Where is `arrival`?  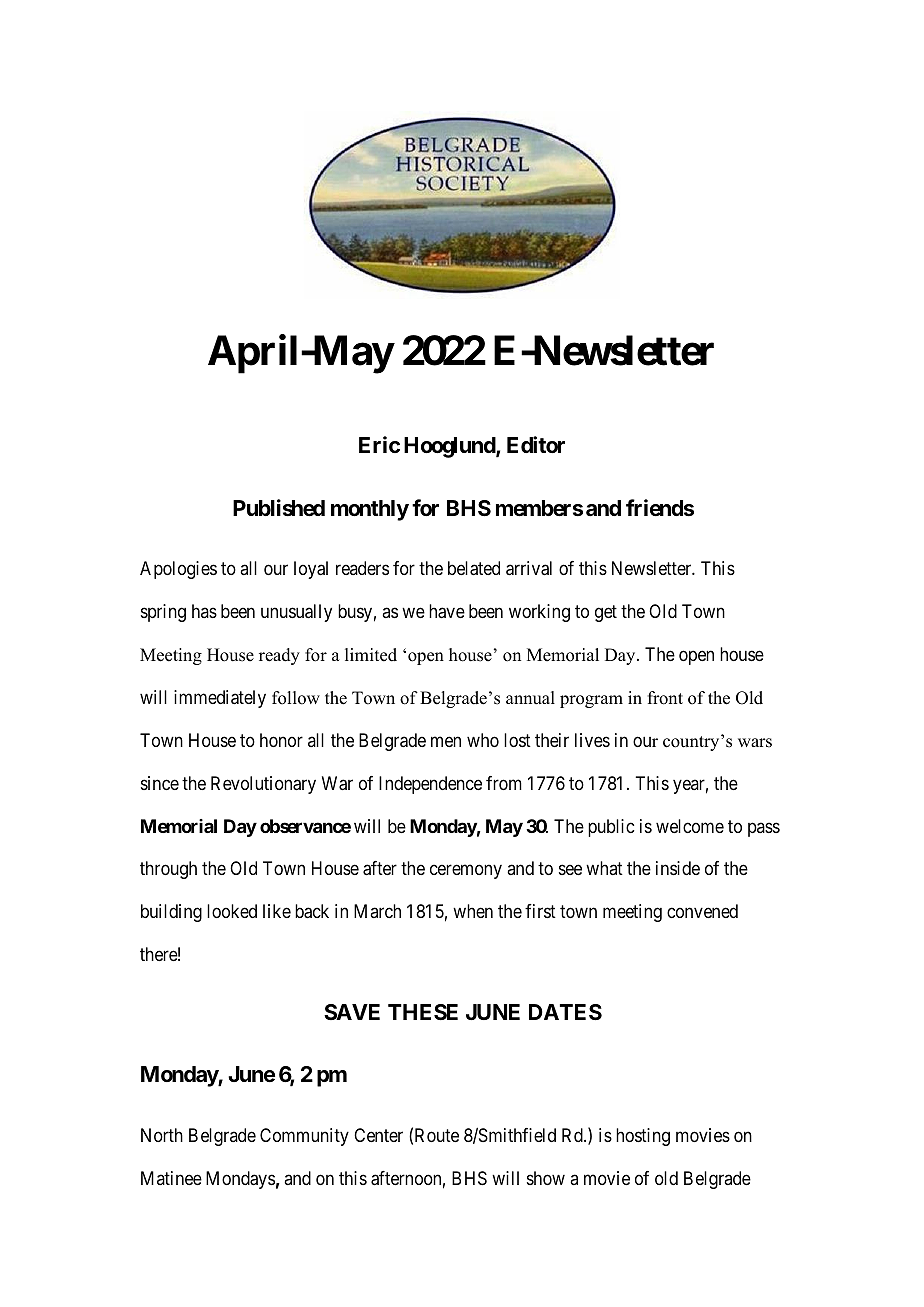
arrival is located at coordinates (529, 568).
